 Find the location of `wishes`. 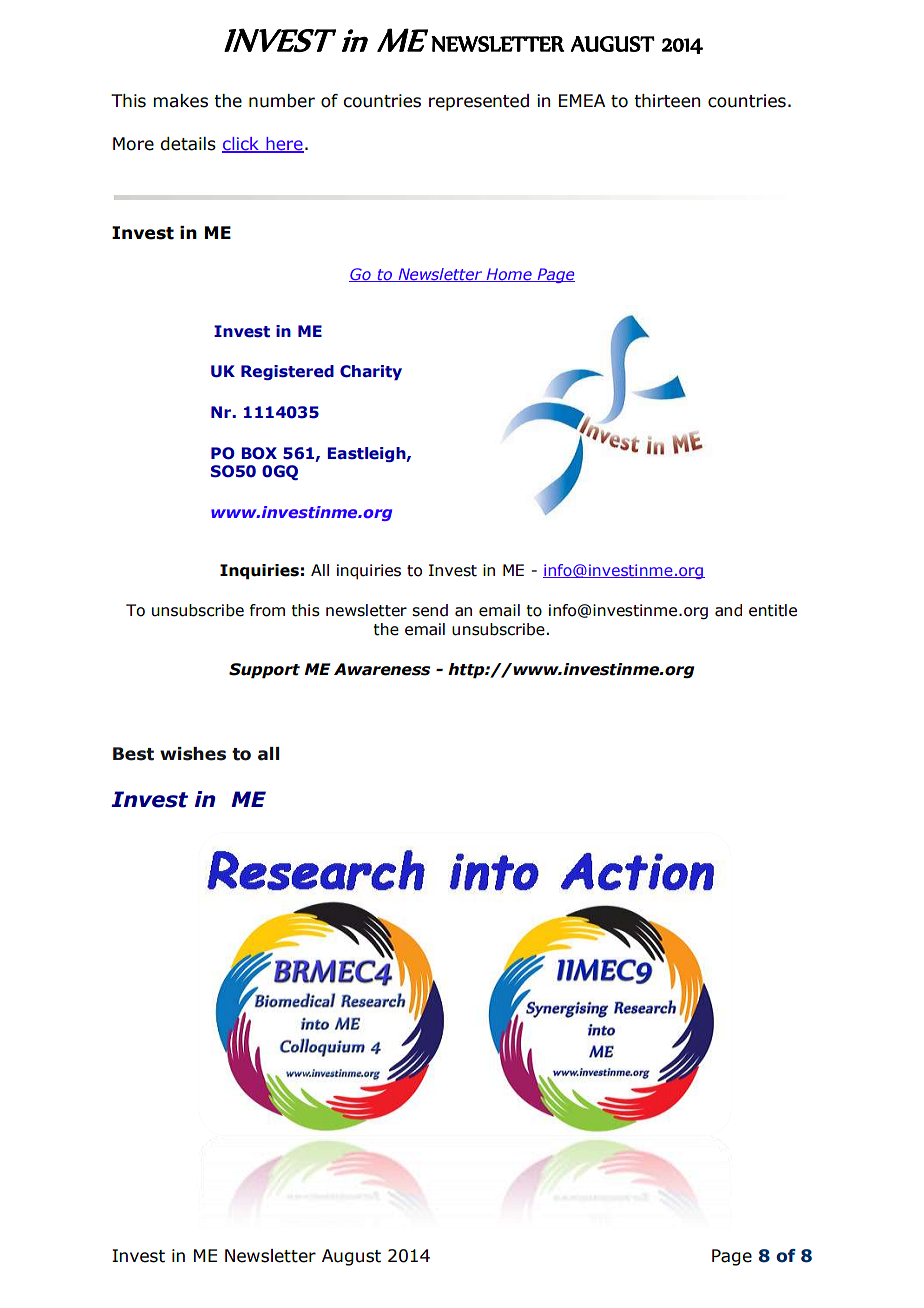

wishes is located at coordinates (193, 754).
